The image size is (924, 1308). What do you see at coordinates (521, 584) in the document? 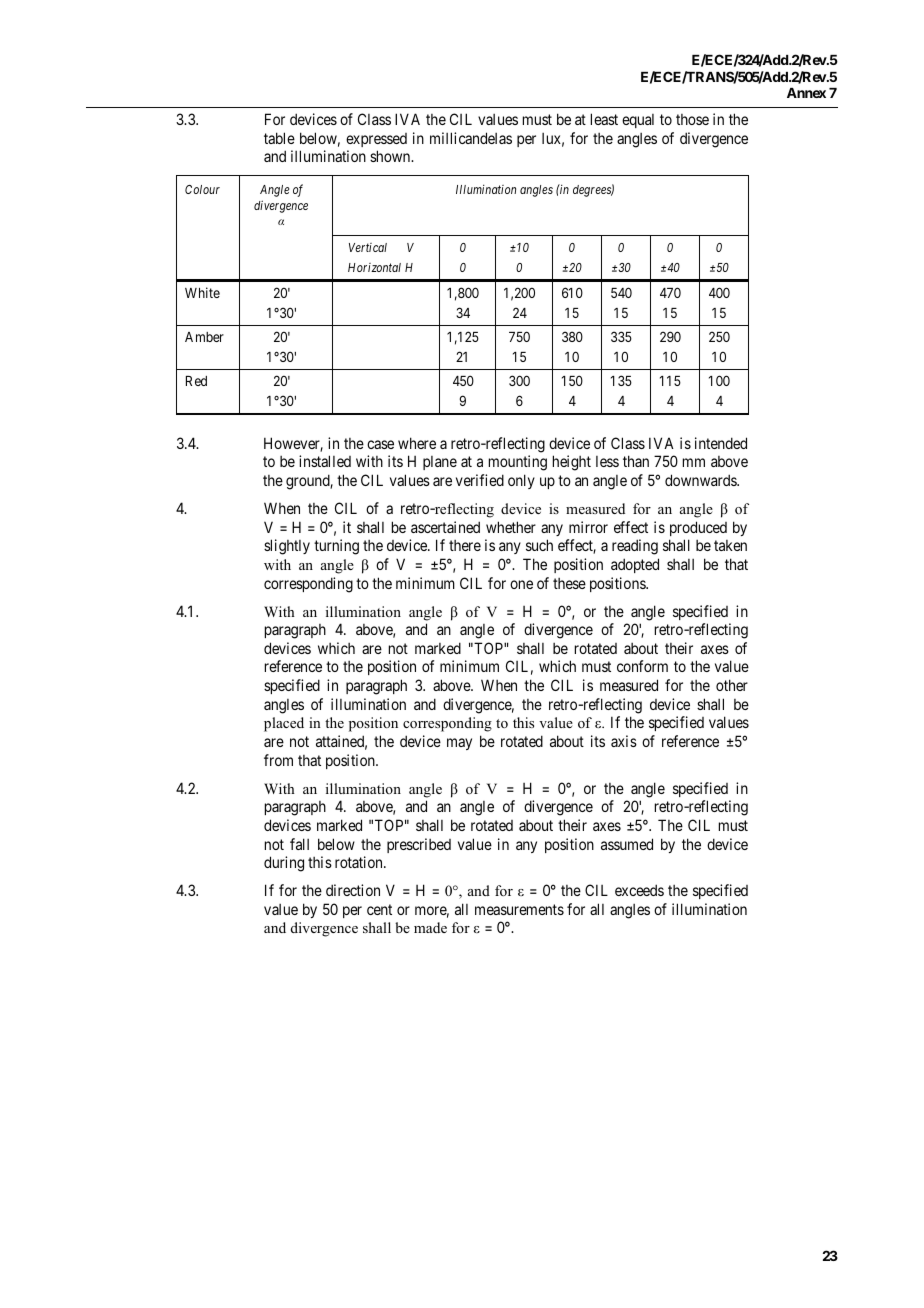
I see `one` at bounding box center [521, 584].
